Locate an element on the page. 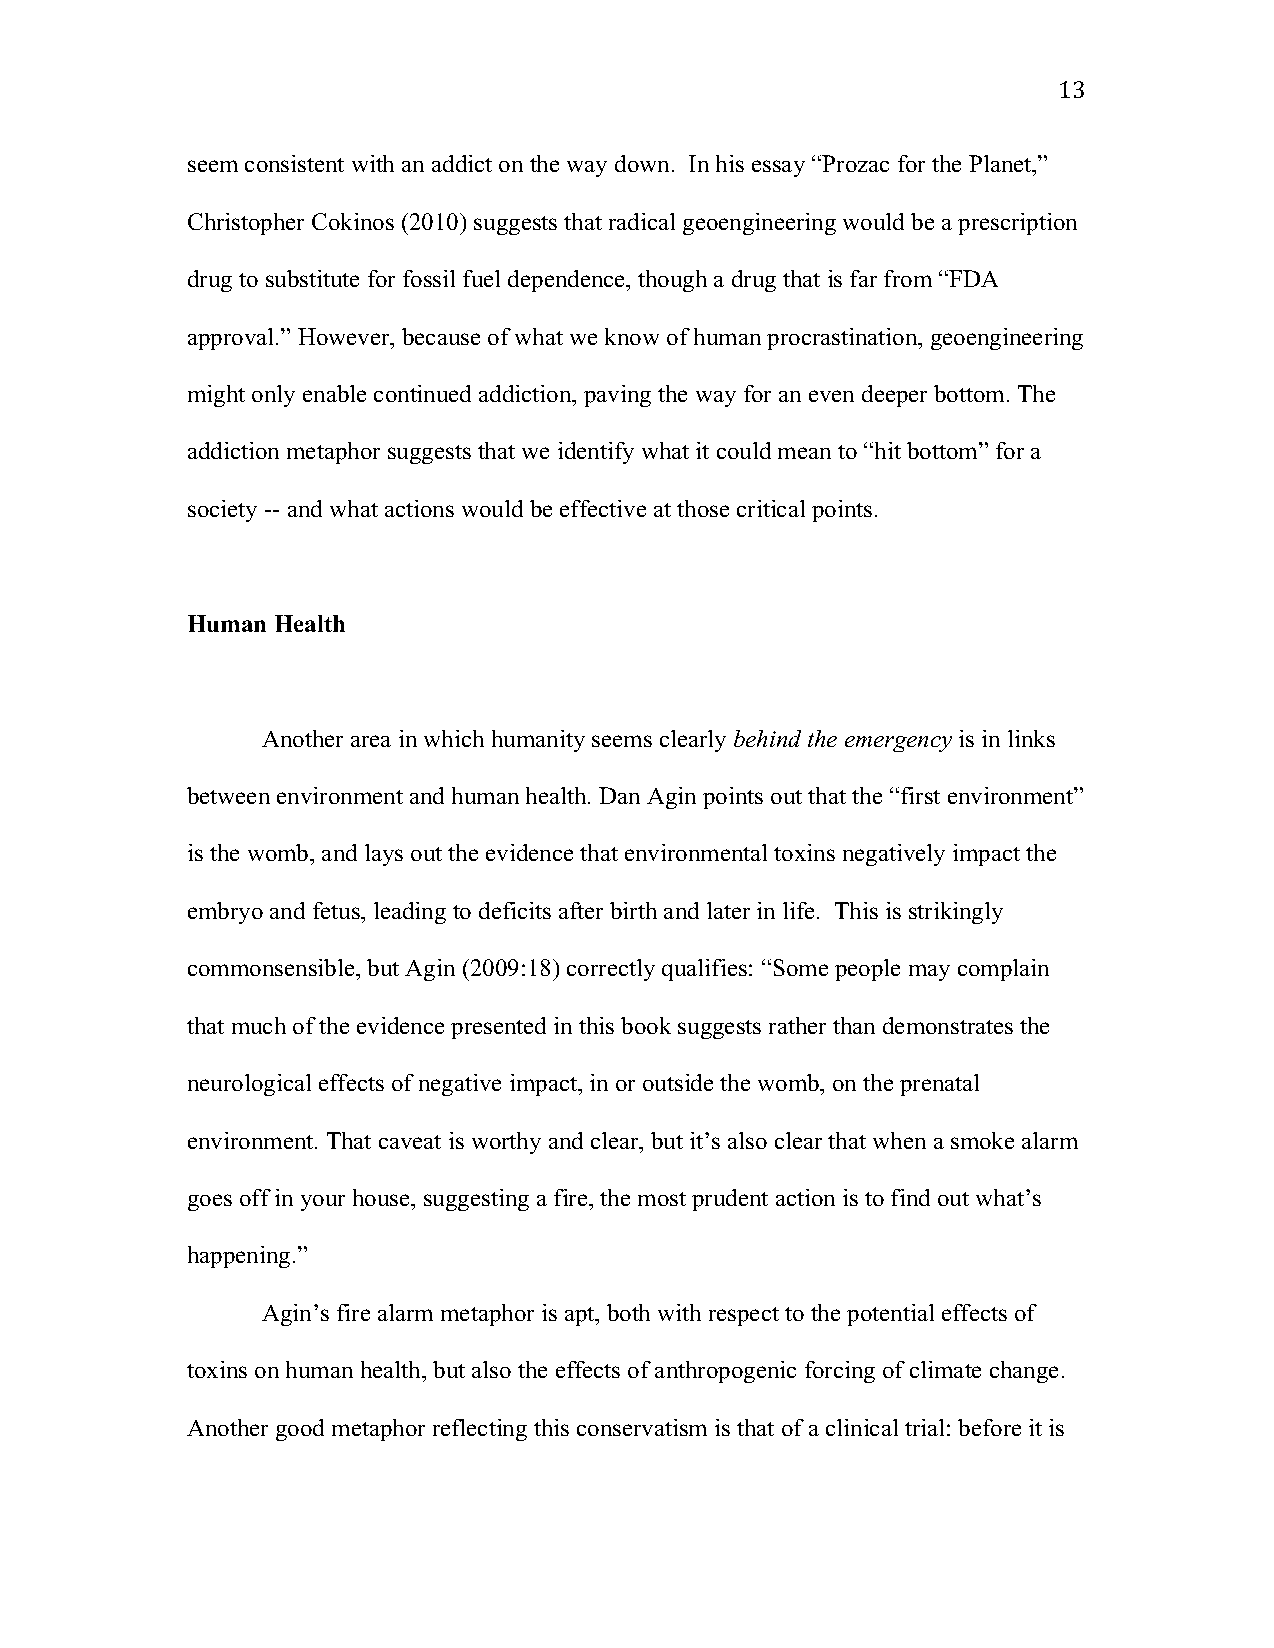 Image resolution: width=1274 pixels, height=1648 pixels. good is located at coordinates (300, 1430).
